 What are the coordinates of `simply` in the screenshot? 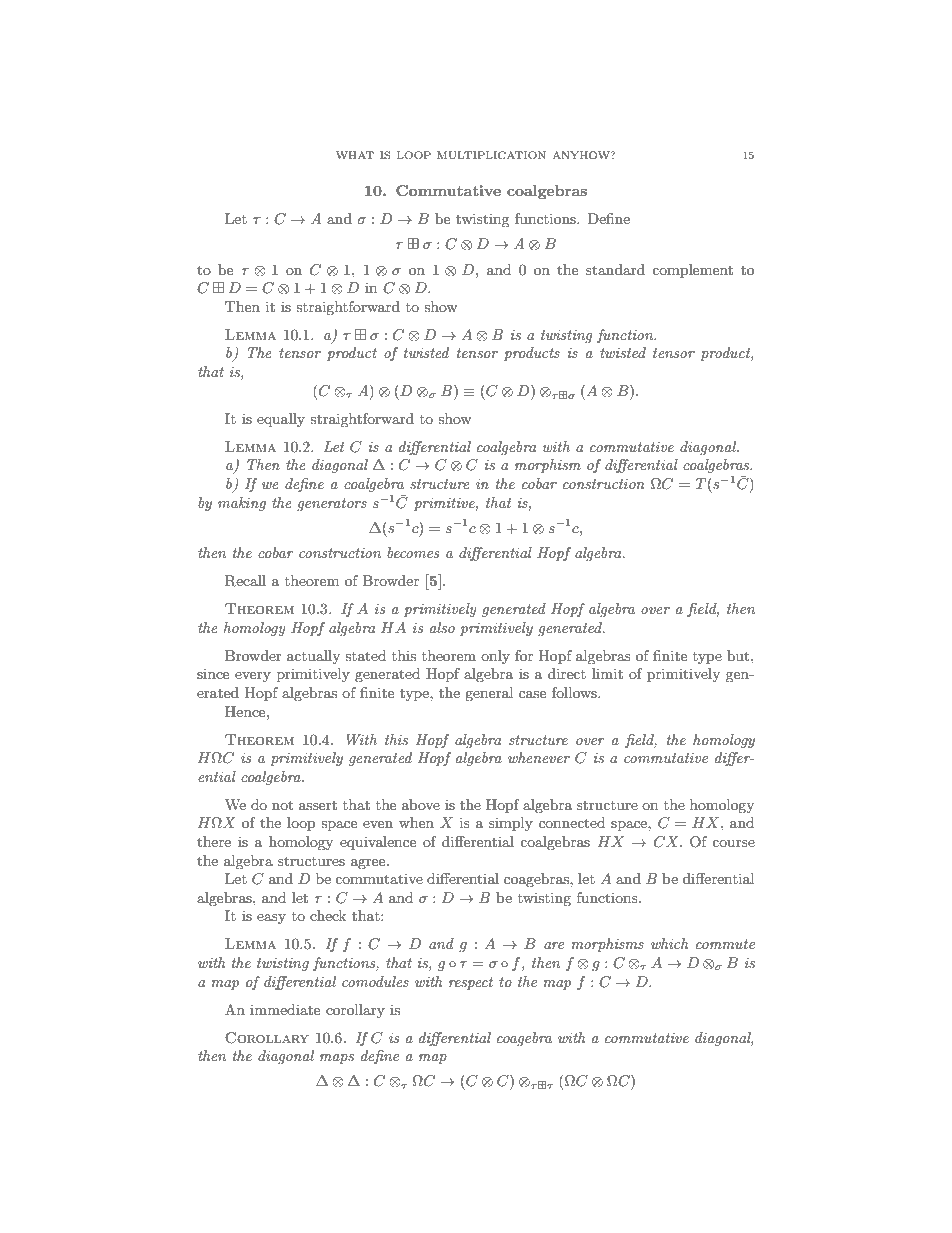 It's located at (511, 824).
